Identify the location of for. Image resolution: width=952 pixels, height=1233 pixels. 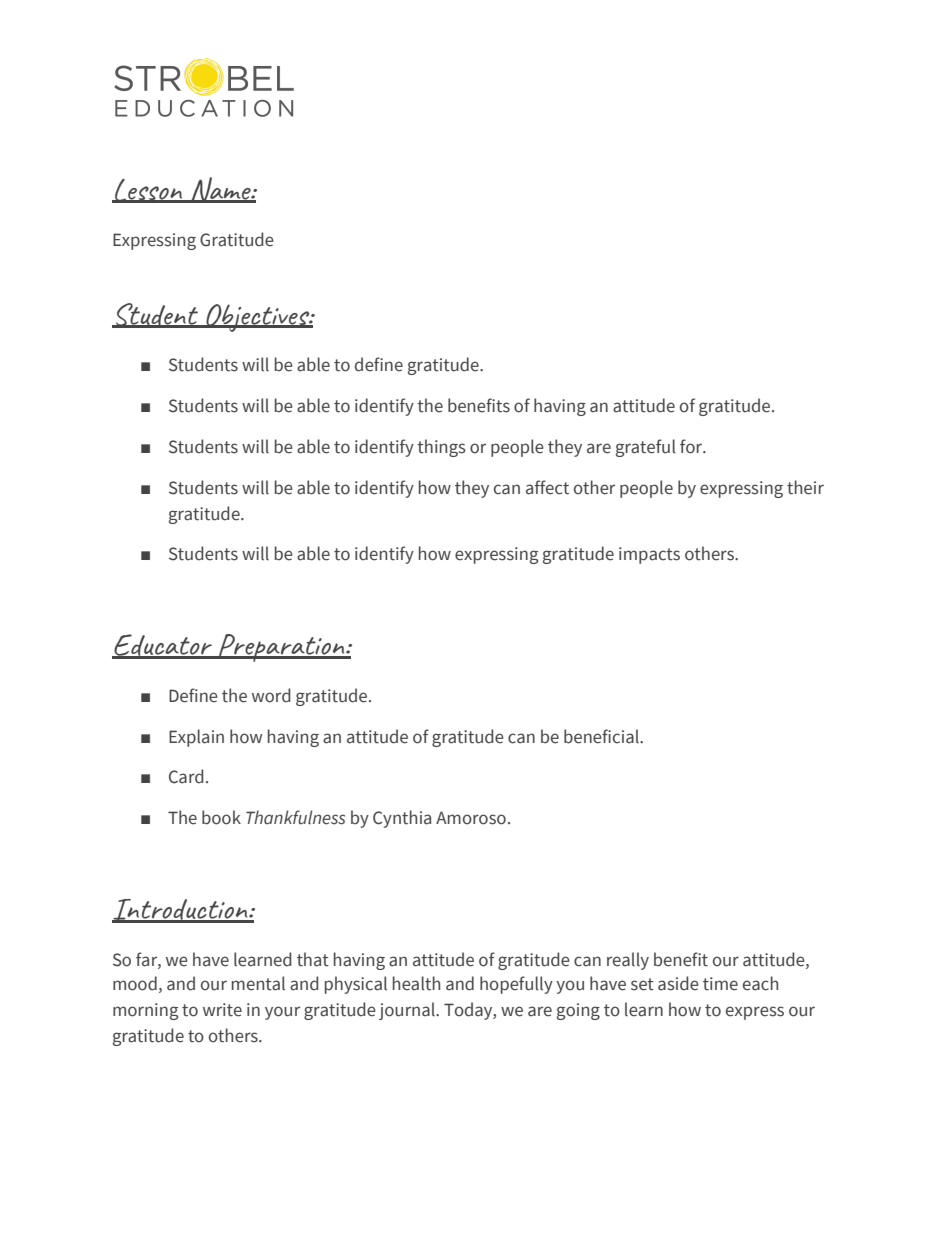
(692, 446).
